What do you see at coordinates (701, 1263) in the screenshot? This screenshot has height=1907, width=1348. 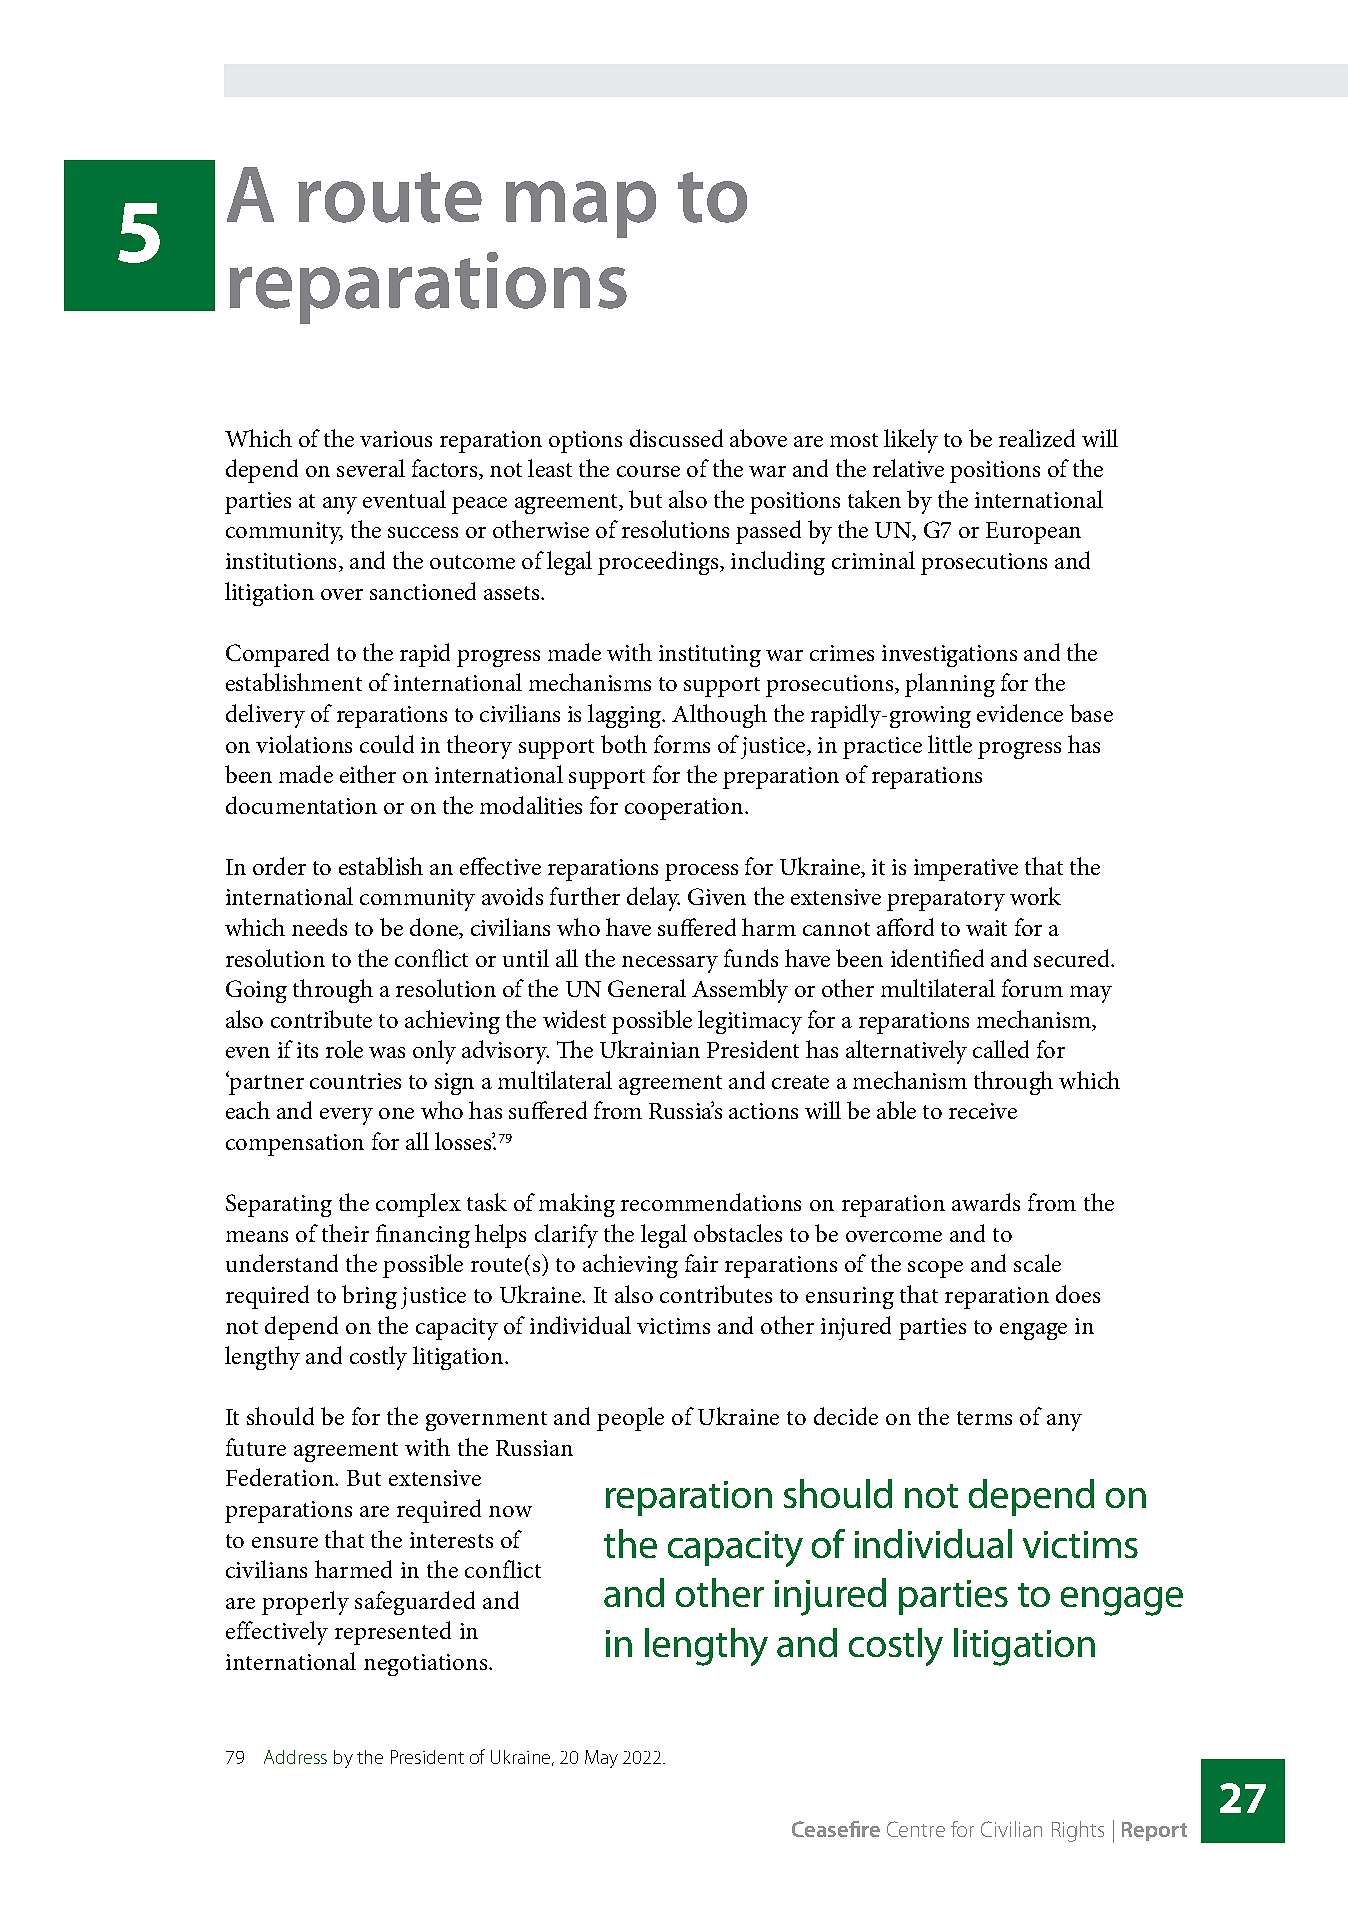 I see `fair` at bounding box center [701, 1263].
